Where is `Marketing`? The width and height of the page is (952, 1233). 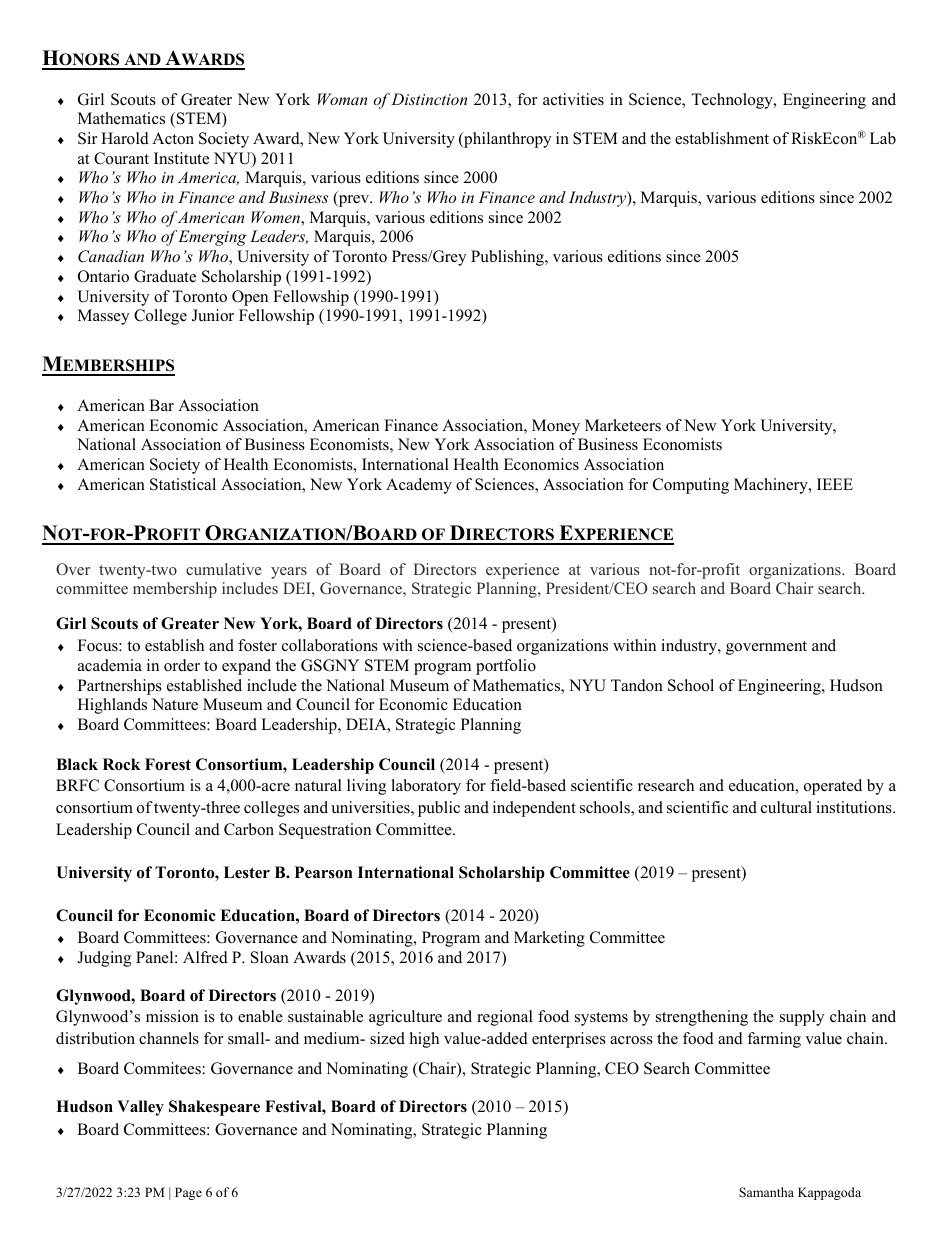
Marketing is located at coordinates (549, 939).
